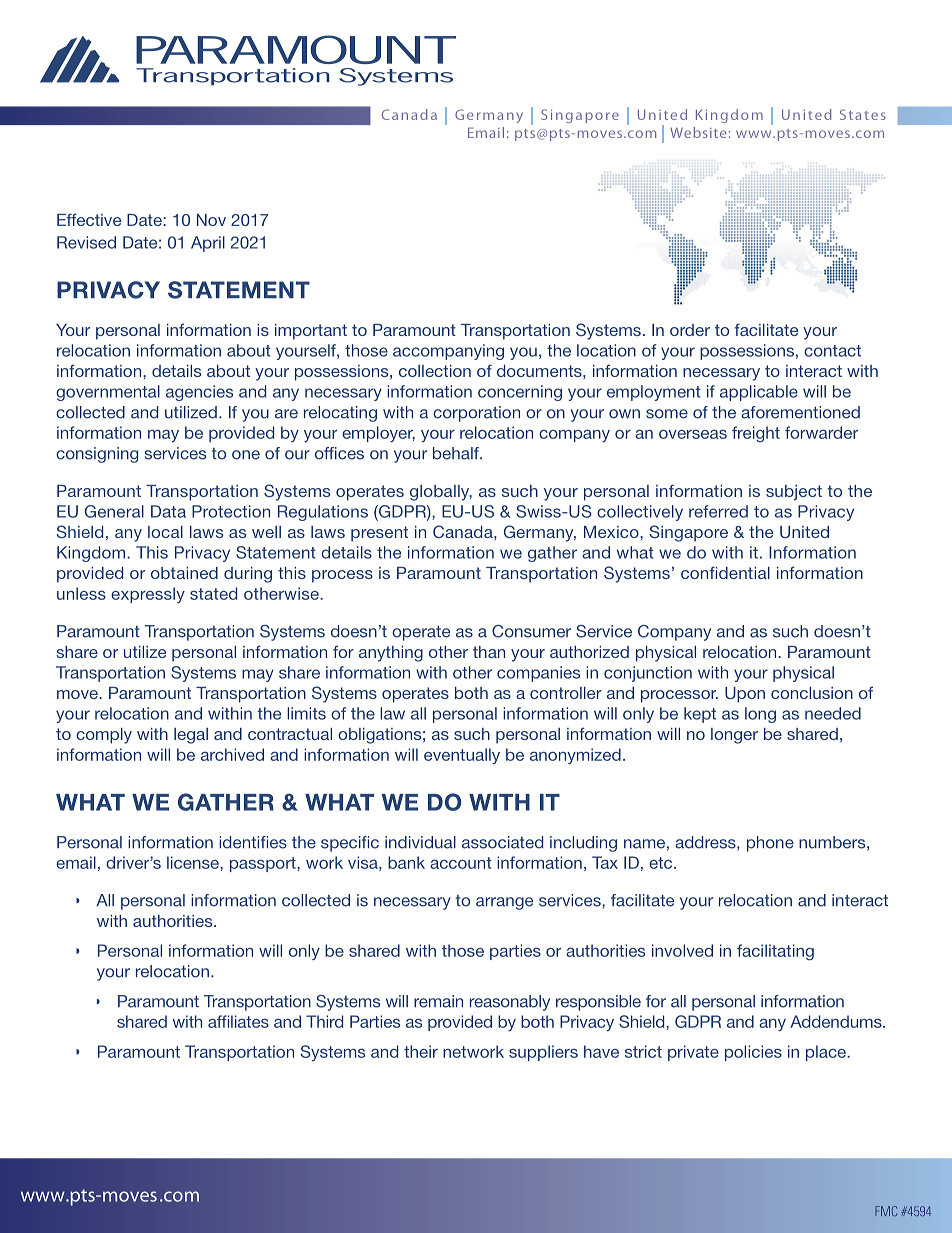 Image resolution: width=952 pixels, height=1233 pixels. What do you see at coordinates (438, 1001) in the screenshot?
I see `remain` at bounding box center [438, 1001].
